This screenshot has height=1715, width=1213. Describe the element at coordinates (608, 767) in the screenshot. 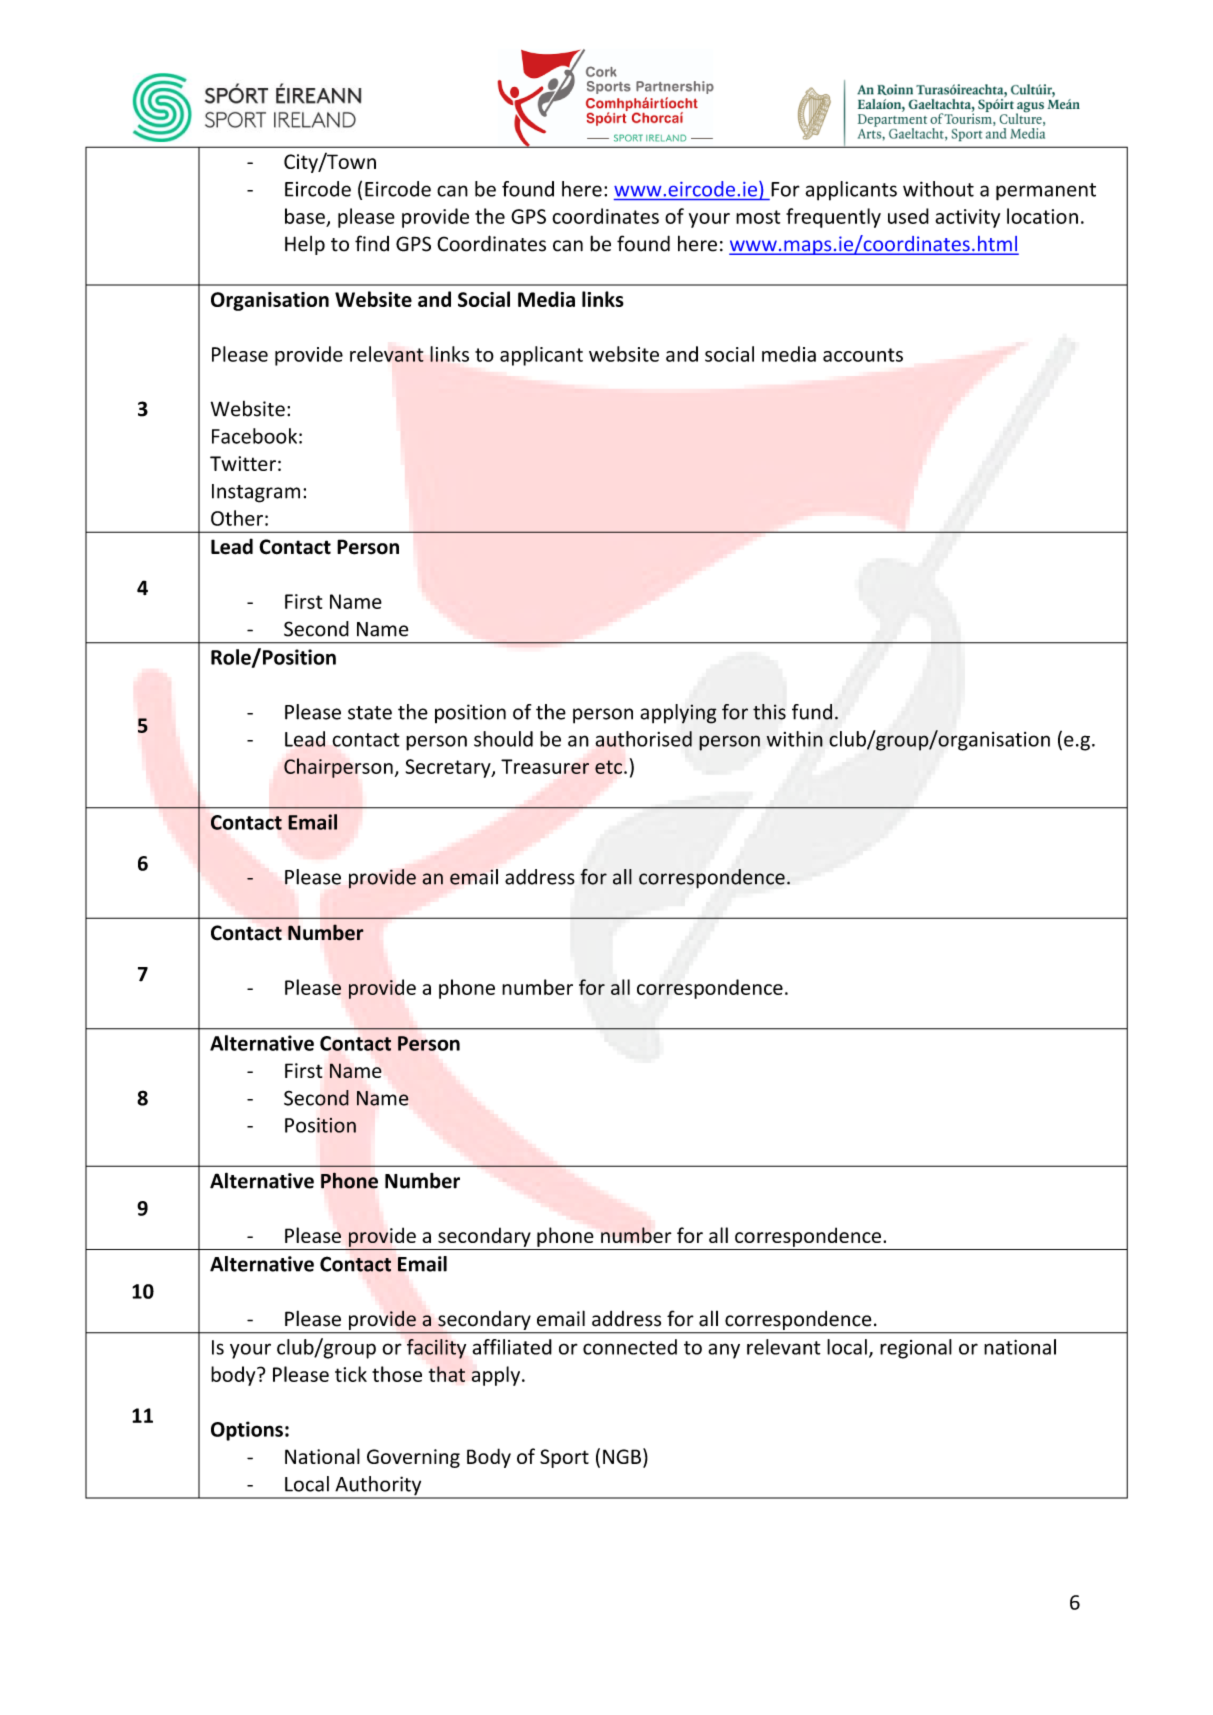

I see `etc` at that location.
